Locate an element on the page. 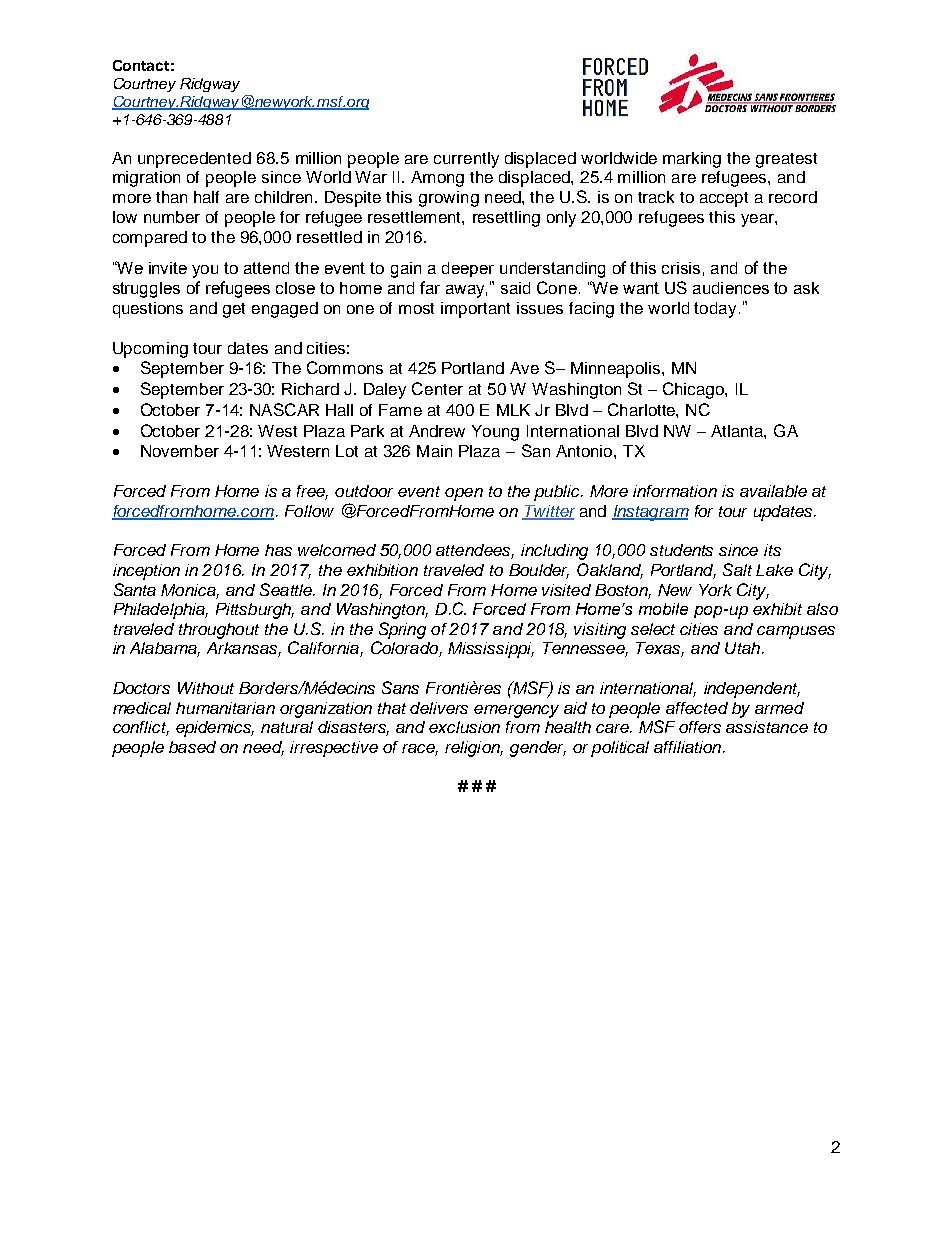 This page has width=952, height=1233. epidemics is located at coordinates (215, 729).
